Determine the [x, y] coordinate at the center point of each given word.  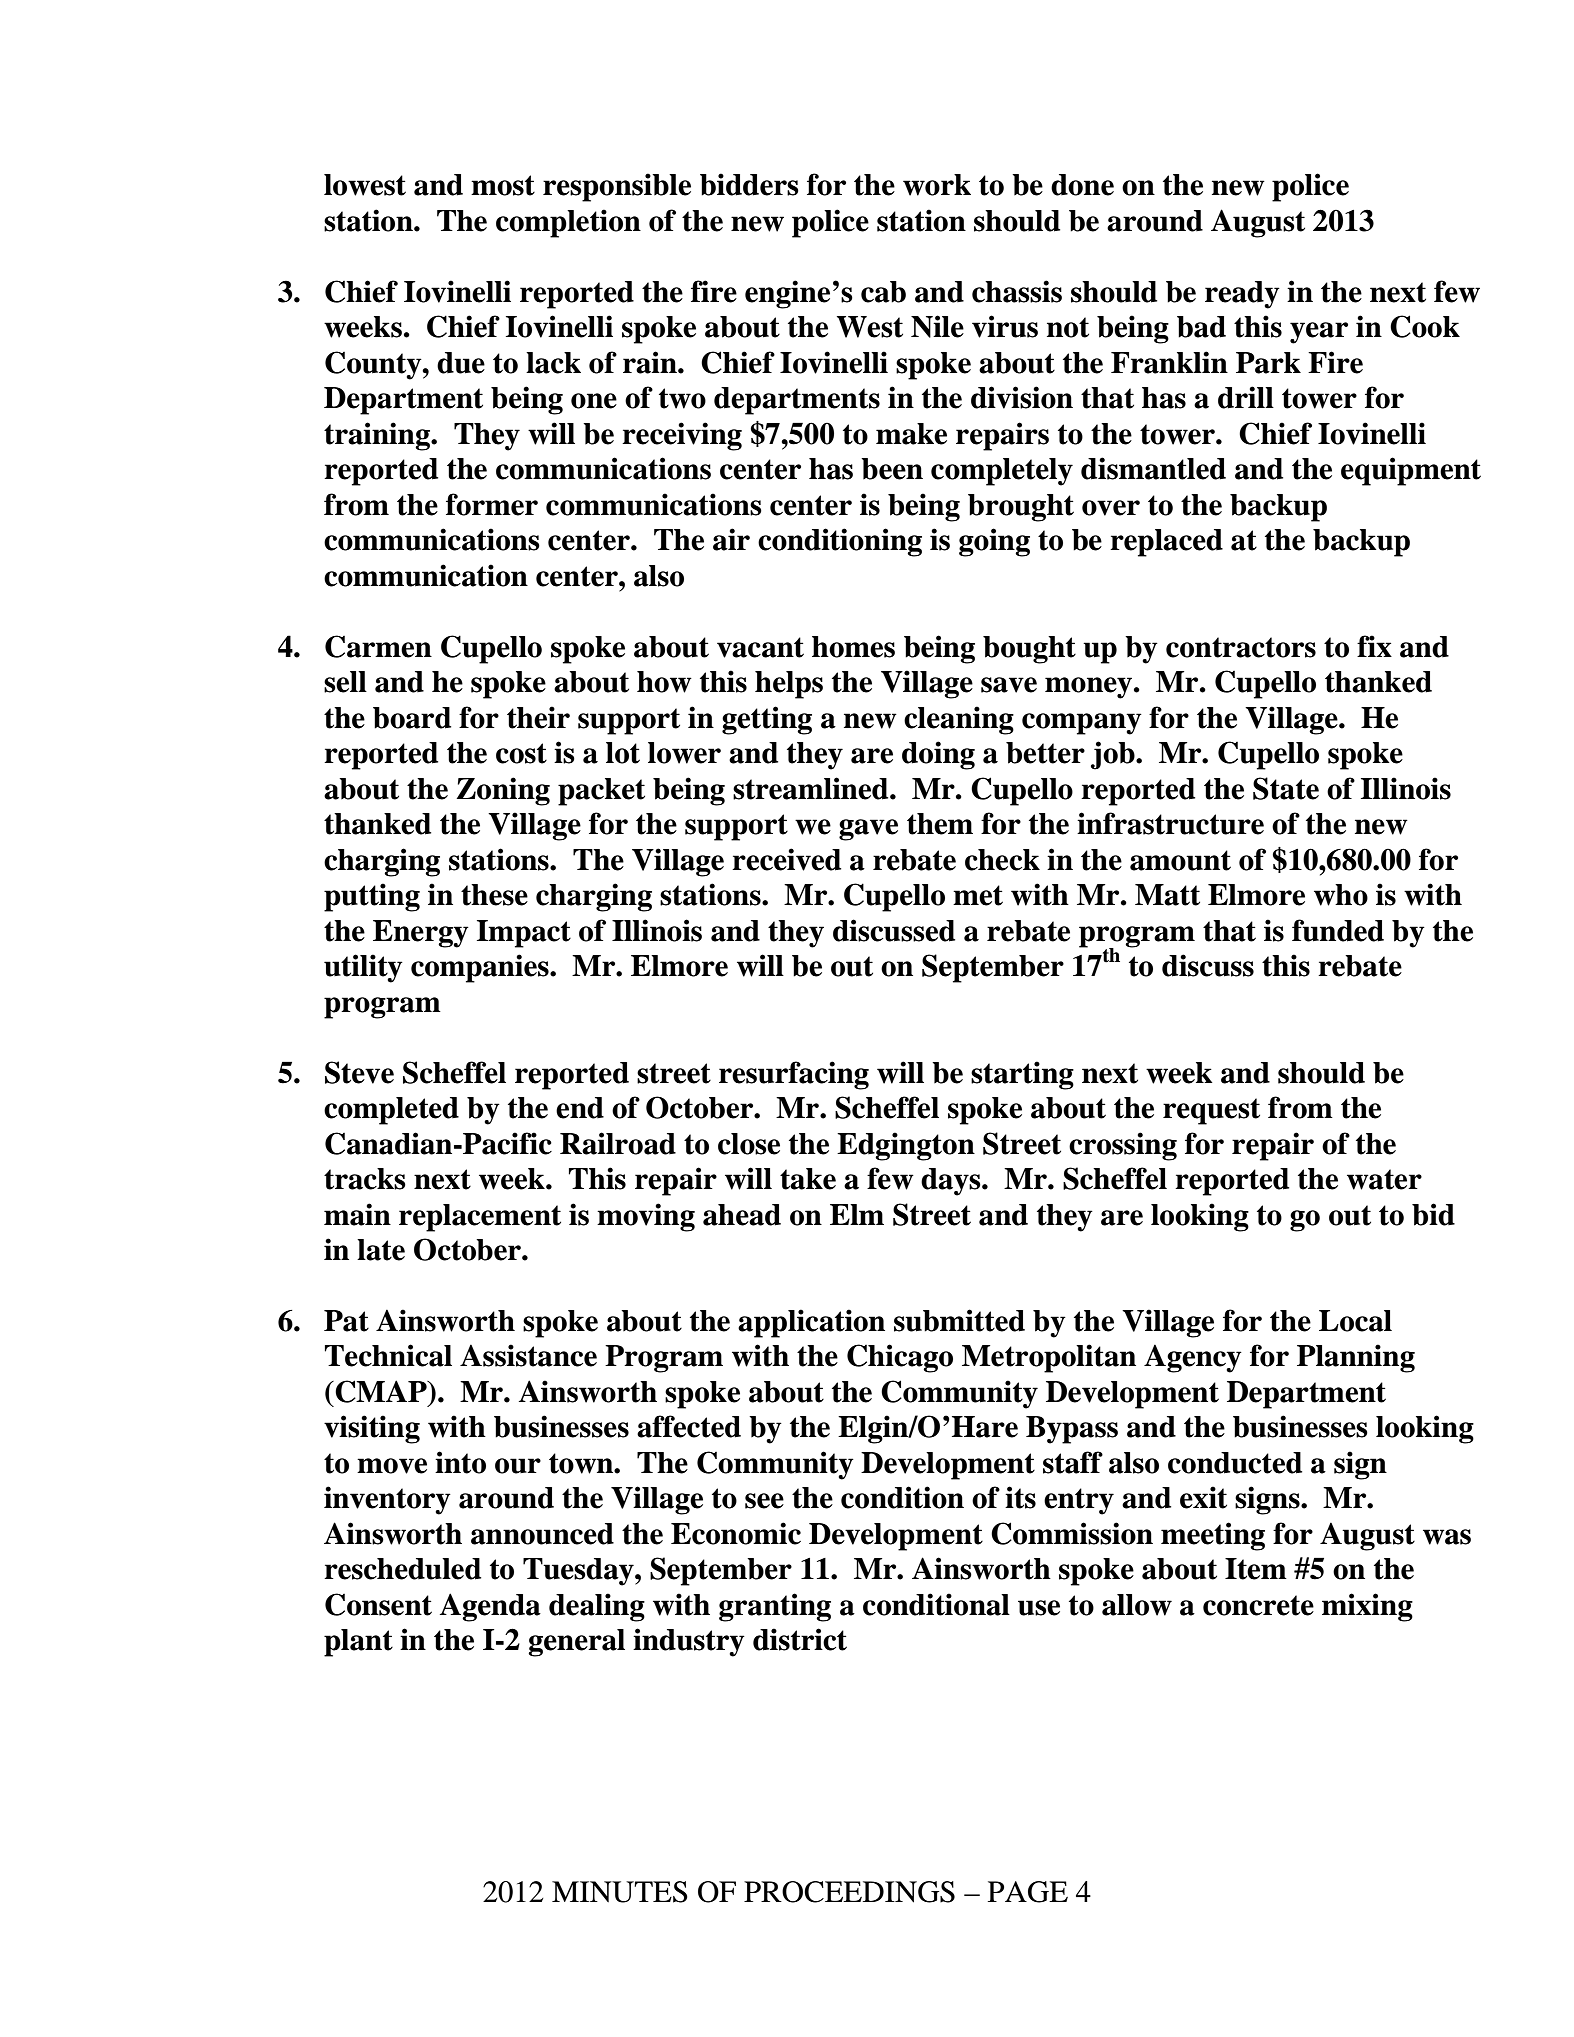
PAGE [1028, 1892]
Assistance [528, 1355]
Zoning [503, 791]
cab [883, 292]
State [1286, 788]
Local [1355, 1321]
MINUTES [620, 1892]
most [503, 185]
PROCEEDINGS [849, 1892]
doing [938, 755]
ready [1242, 295]
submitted [959, 1320]
